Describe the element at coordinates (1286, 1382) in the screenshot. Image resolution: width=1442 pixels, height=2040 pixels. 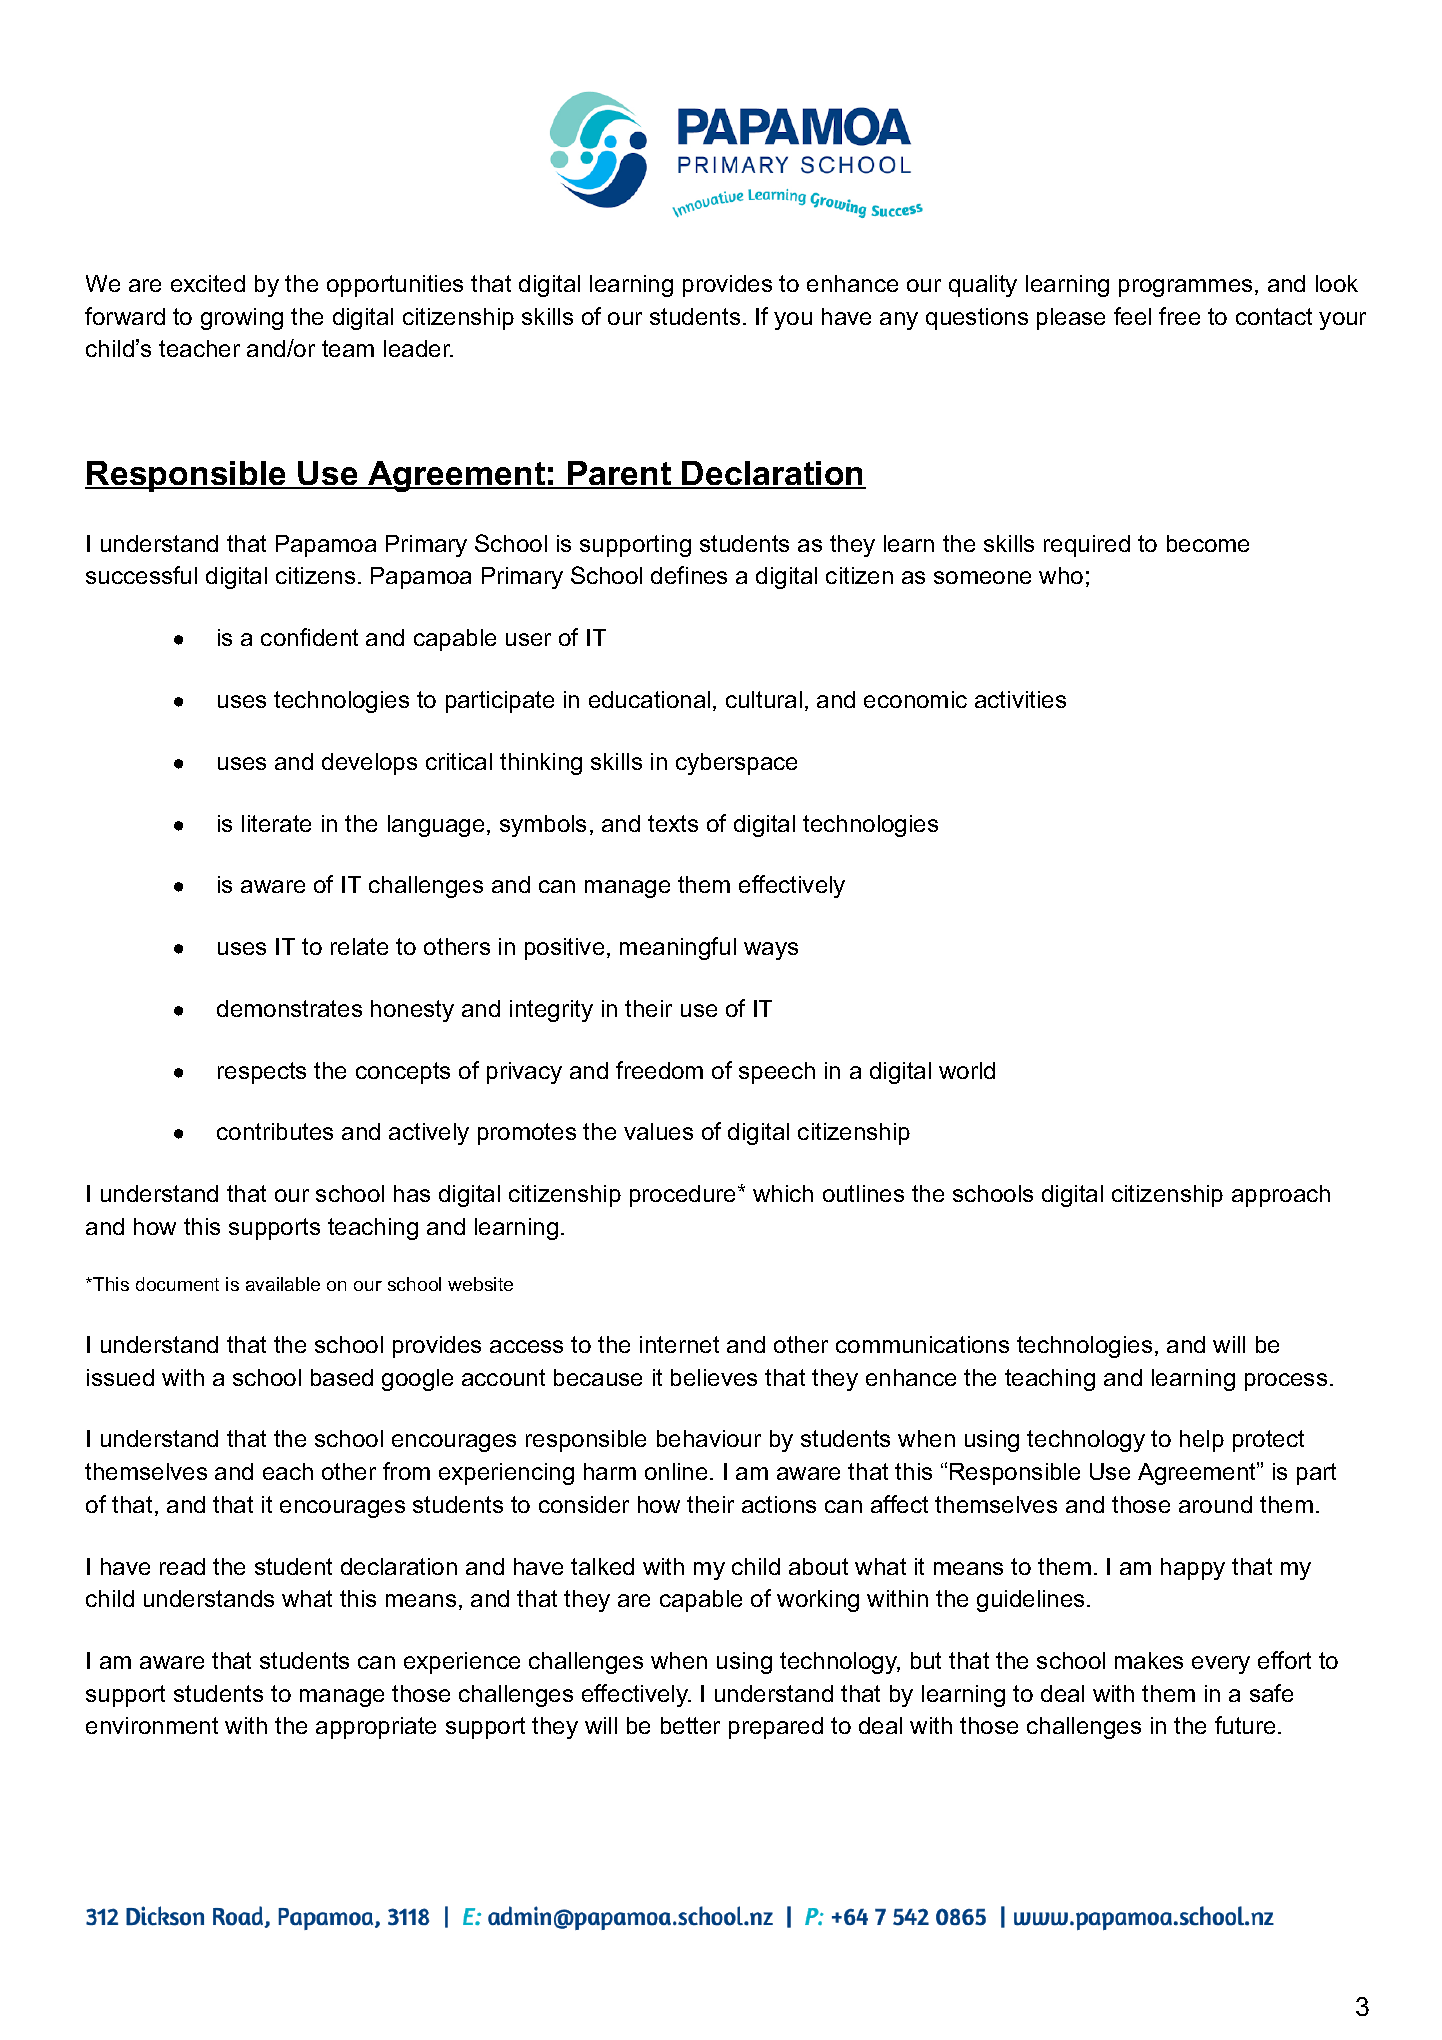
I see `process` at that location.
